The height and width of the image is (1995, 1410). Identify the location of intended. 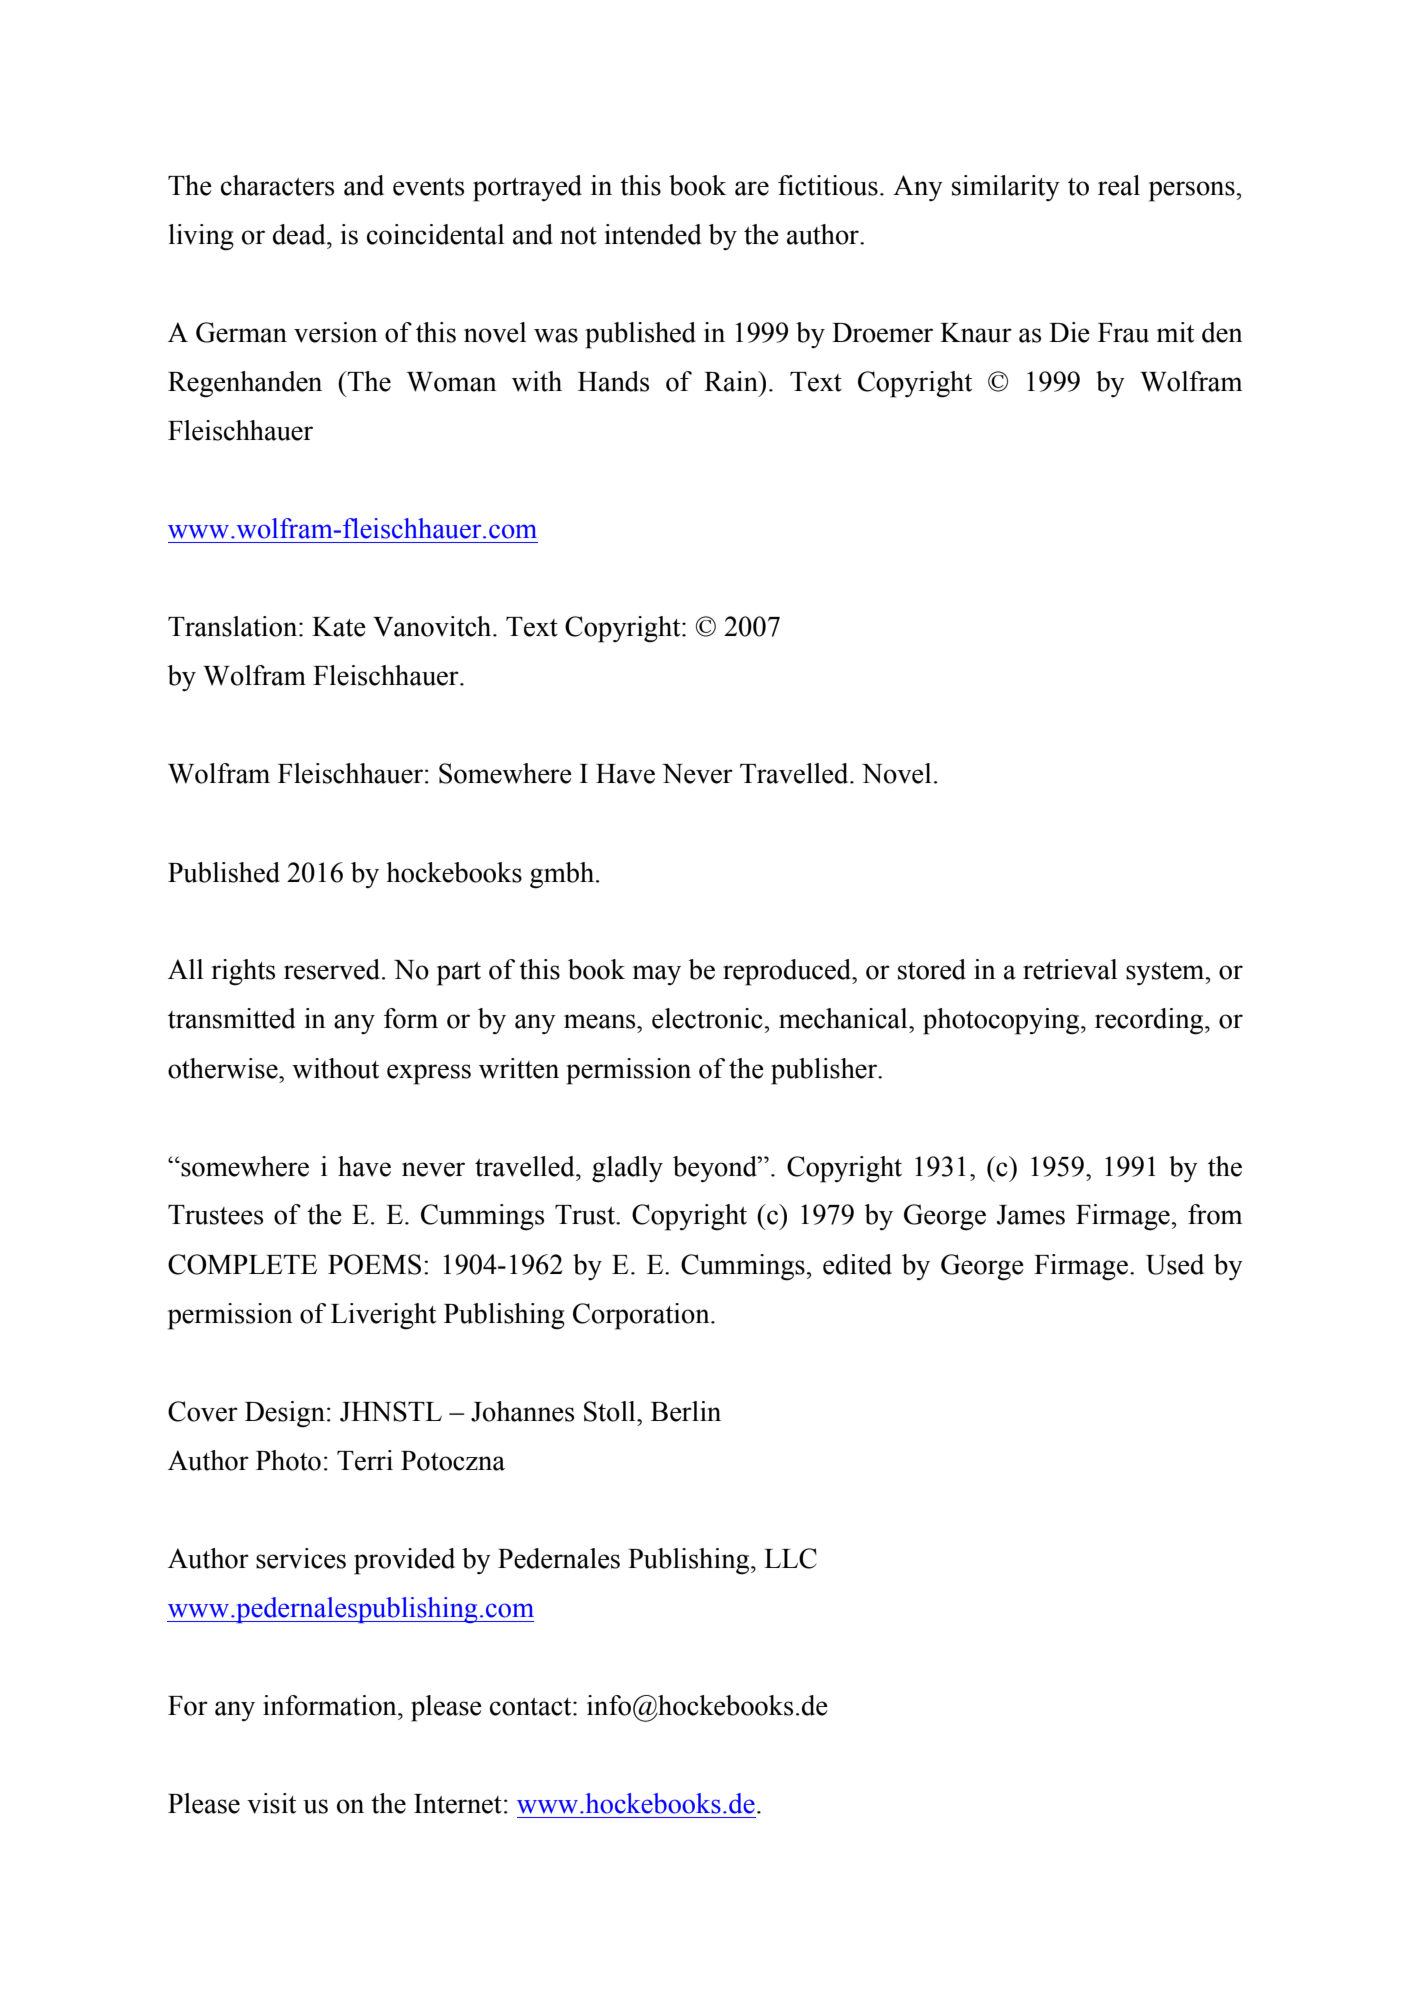
(653, 234).
